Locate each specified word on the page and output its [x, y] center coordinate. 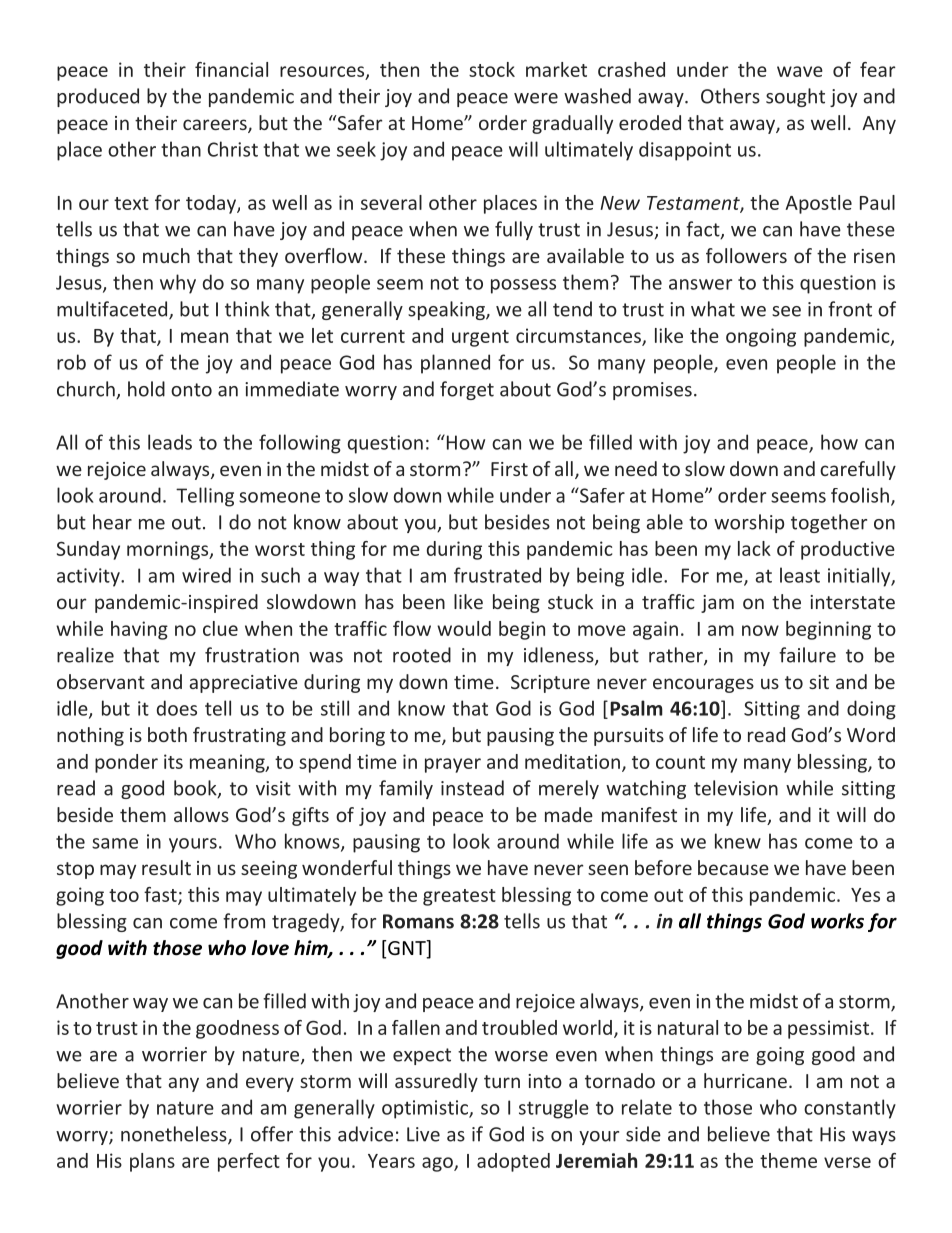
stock [492, 69]
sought [795, 97]
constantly [850, 1109]
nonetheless [175, 1135]
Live [423, 1134]
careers [216, 126]
